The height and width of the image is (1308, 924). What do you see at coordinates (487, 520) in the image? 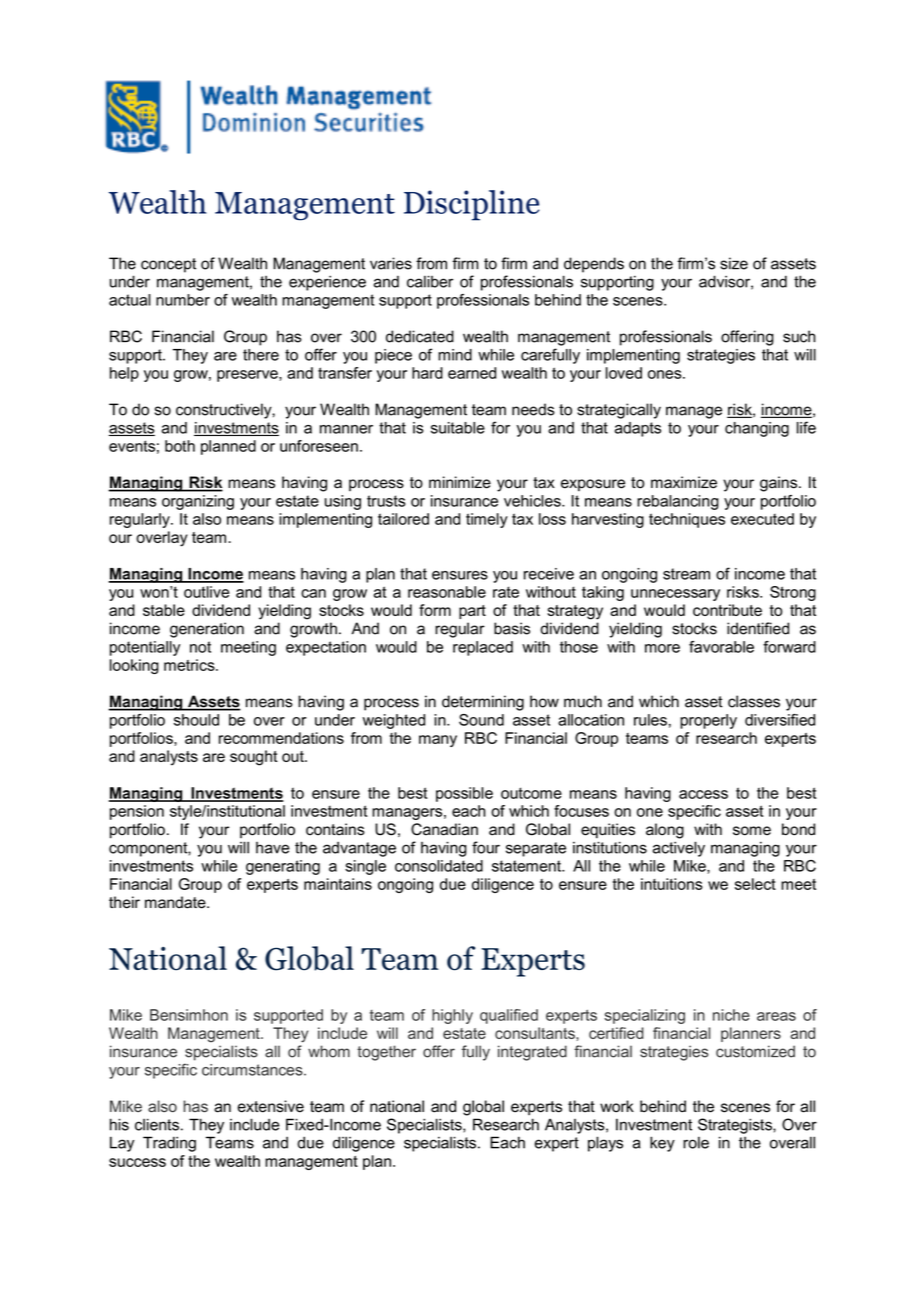
I see `timely` at bounding box center [487, 520].
